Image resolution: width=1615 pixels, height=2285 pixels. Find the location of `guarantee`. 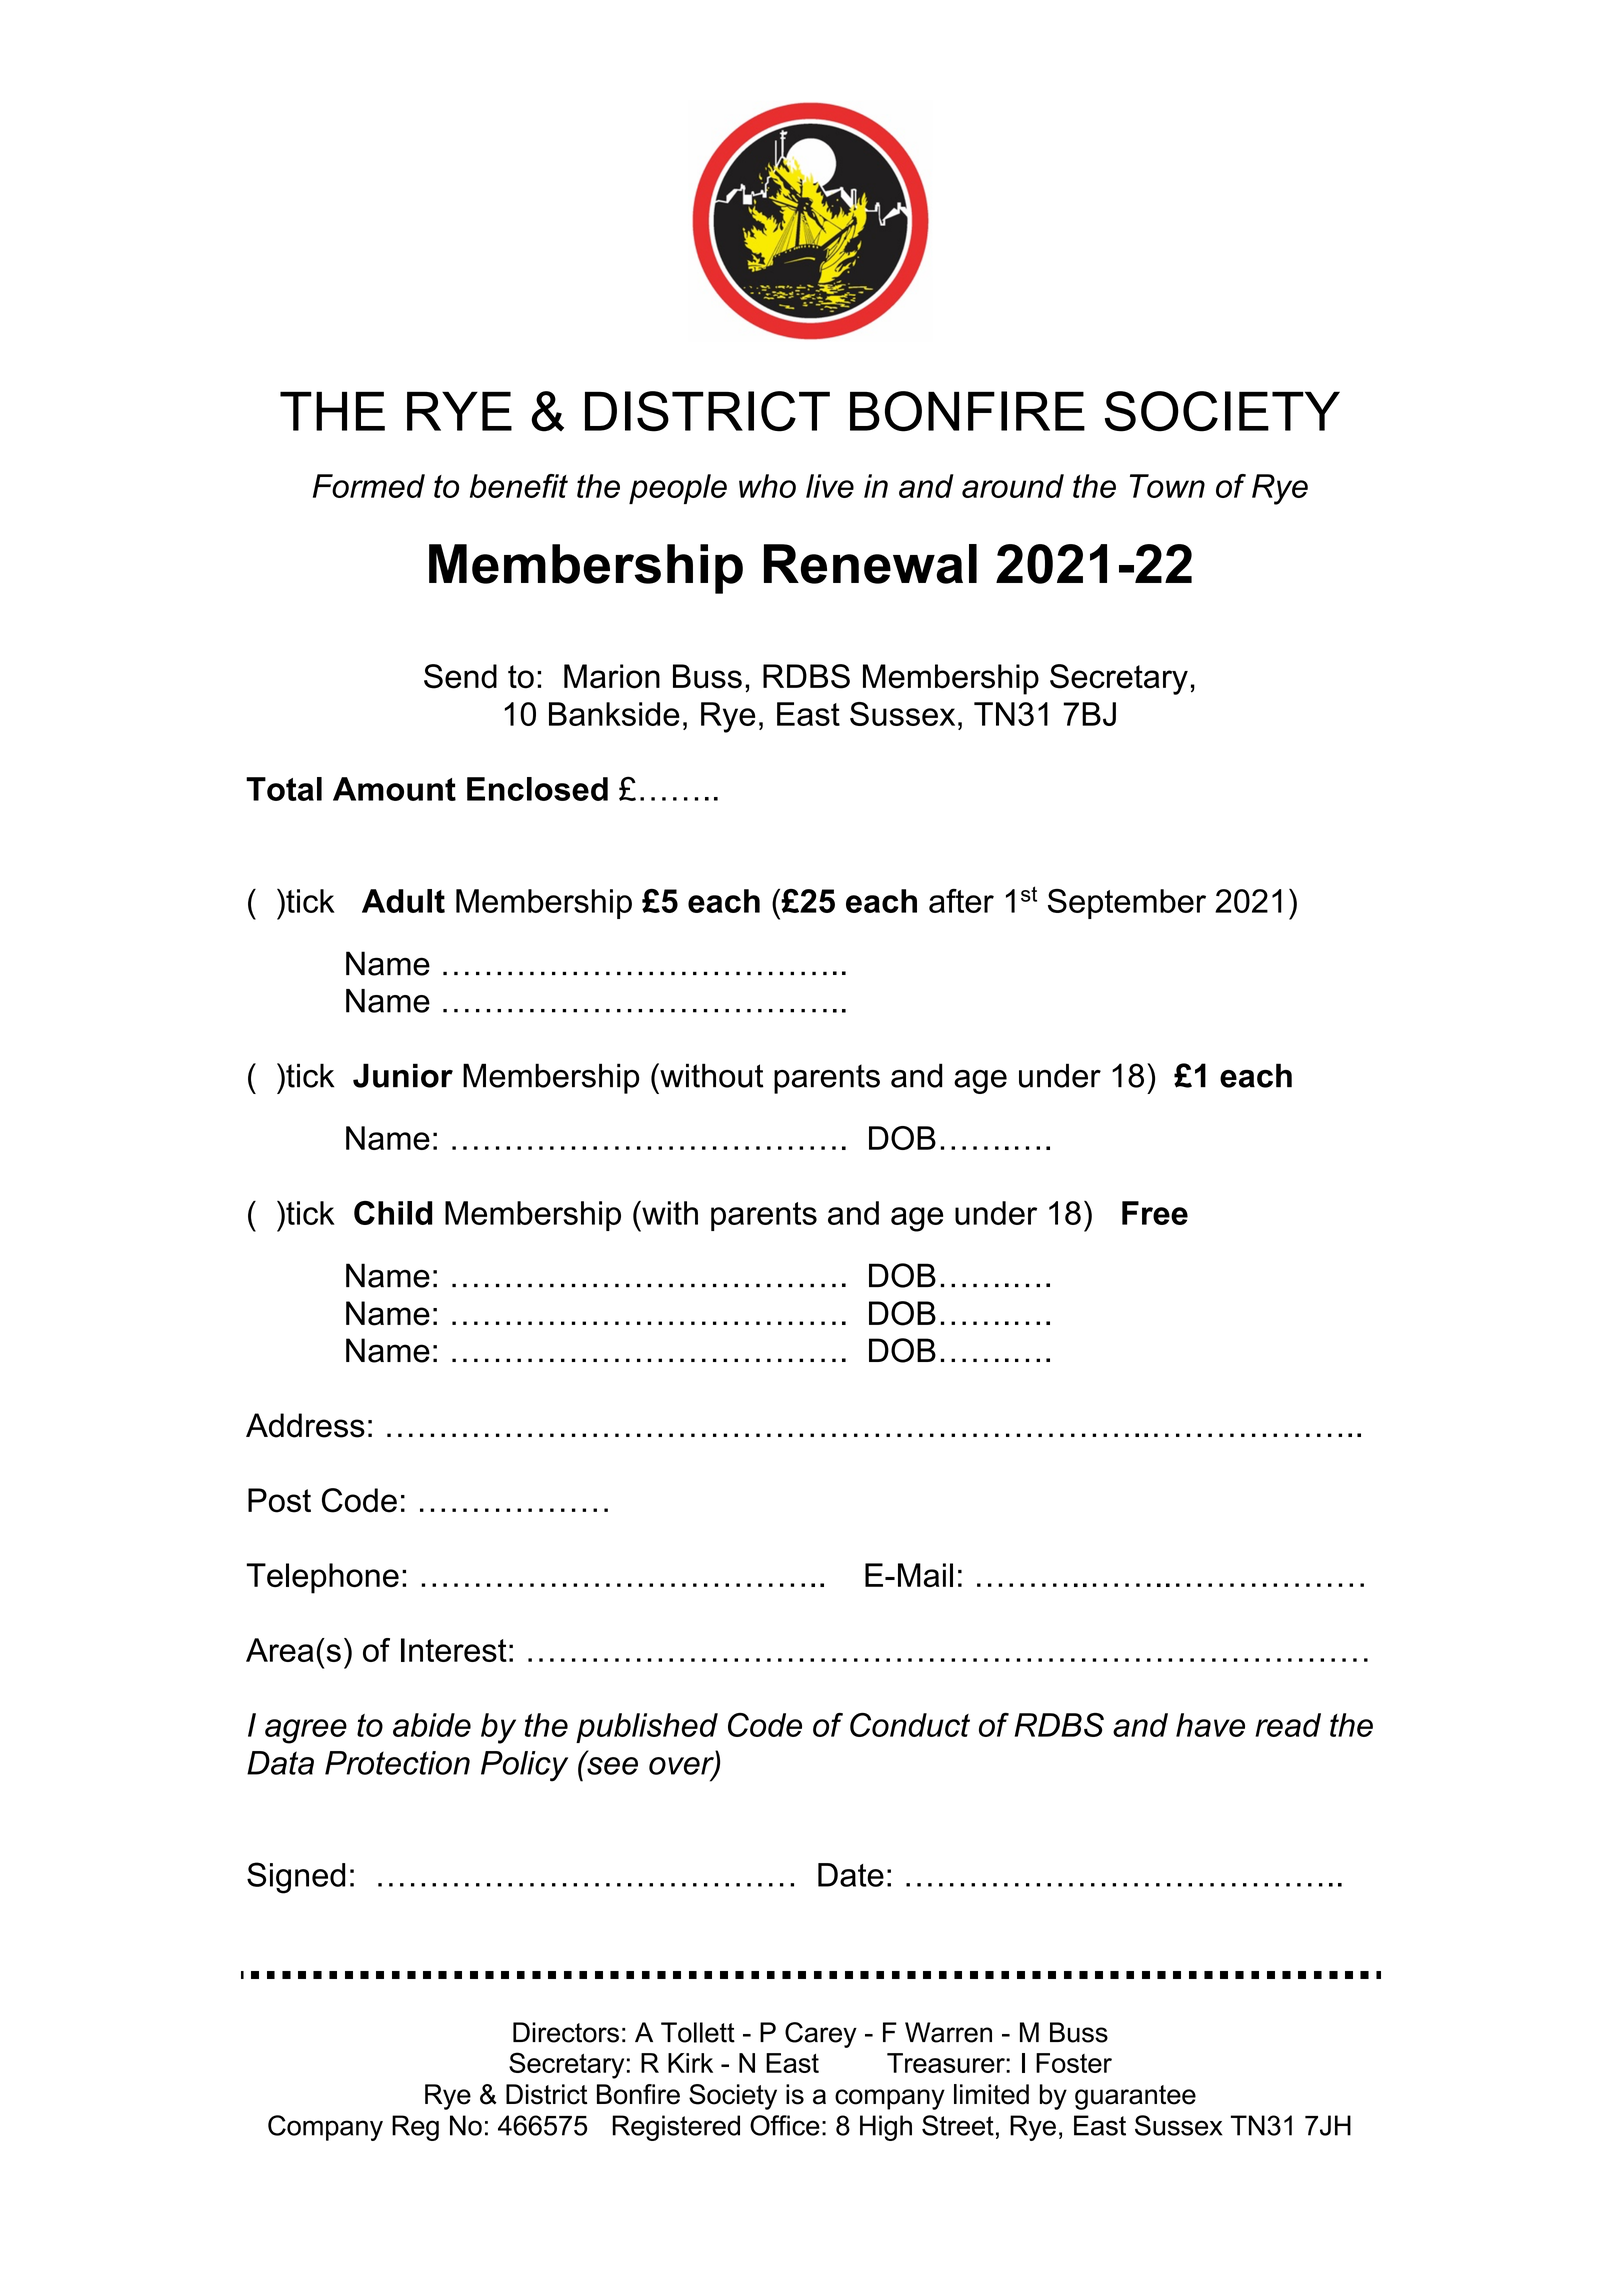

guarantee is located at coordinates (1135, 2097).
